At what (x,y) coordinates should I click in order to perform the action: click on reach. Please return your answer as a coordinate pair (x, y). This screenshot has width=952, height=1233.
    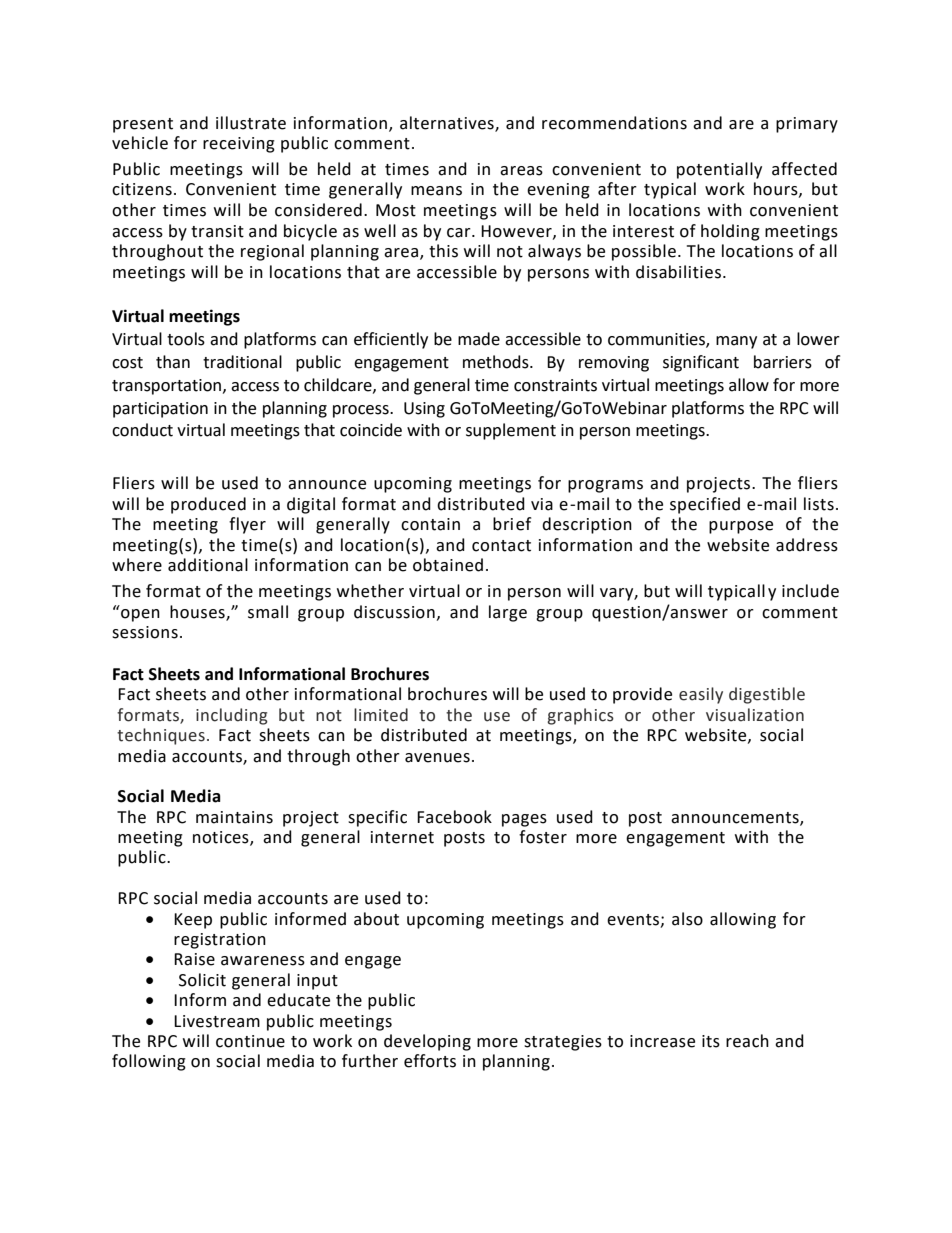
    Looking at the image, I should click on (747, 1041).
